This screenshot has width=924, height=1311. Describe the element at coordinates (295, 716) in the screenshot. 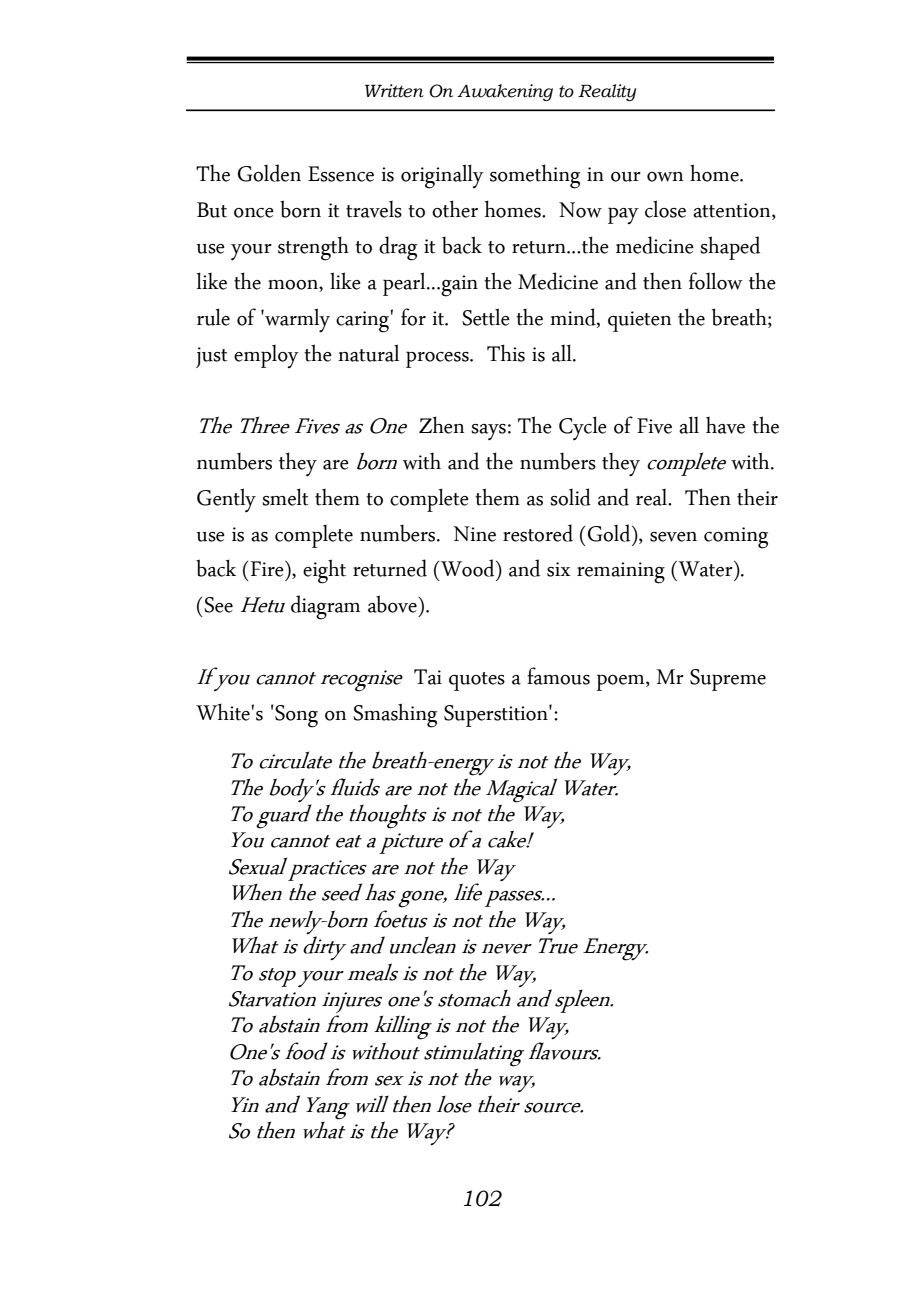

I see `Song` at that location.
